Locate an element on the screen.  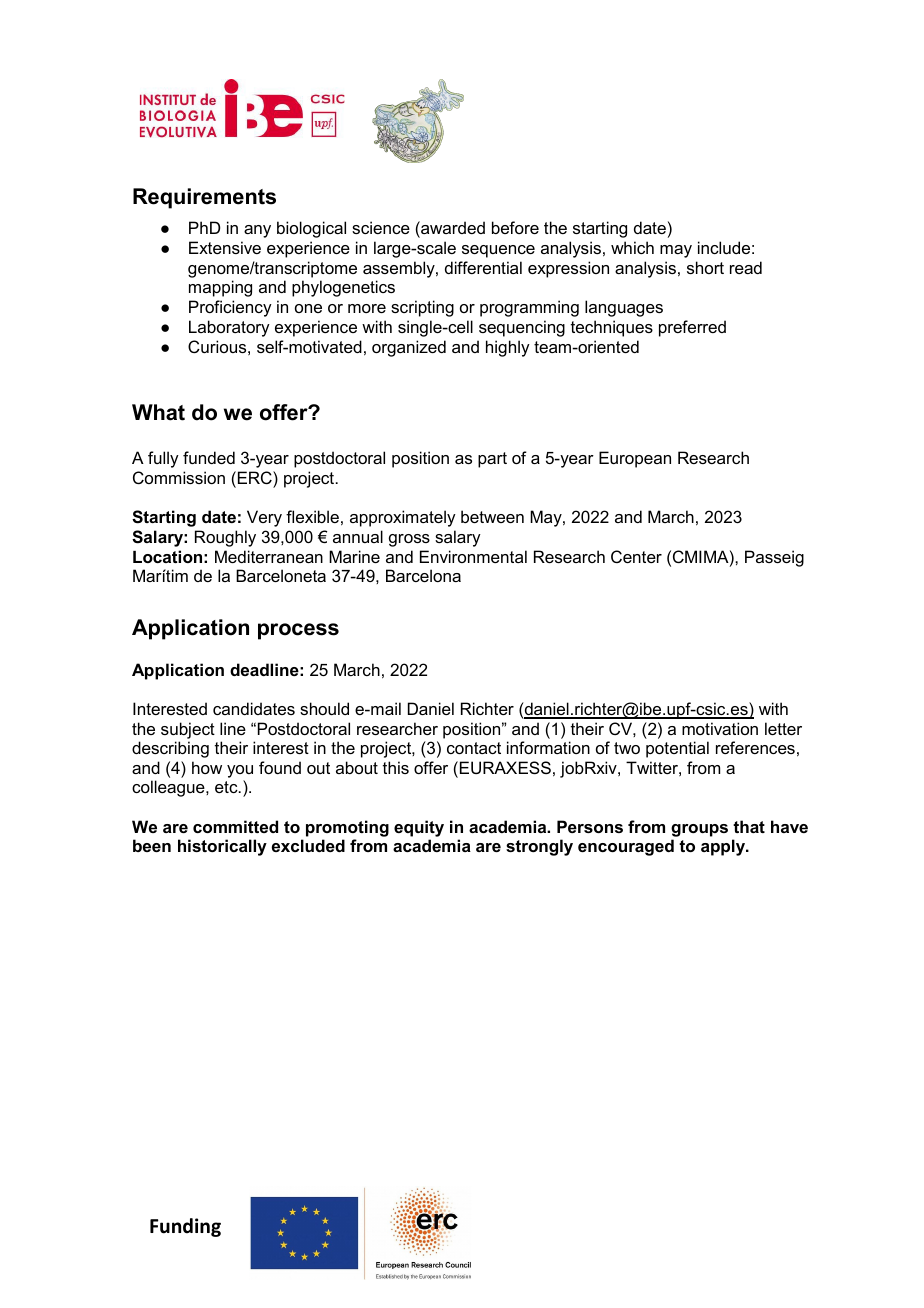
apply is located at coordinates (724, 847).
